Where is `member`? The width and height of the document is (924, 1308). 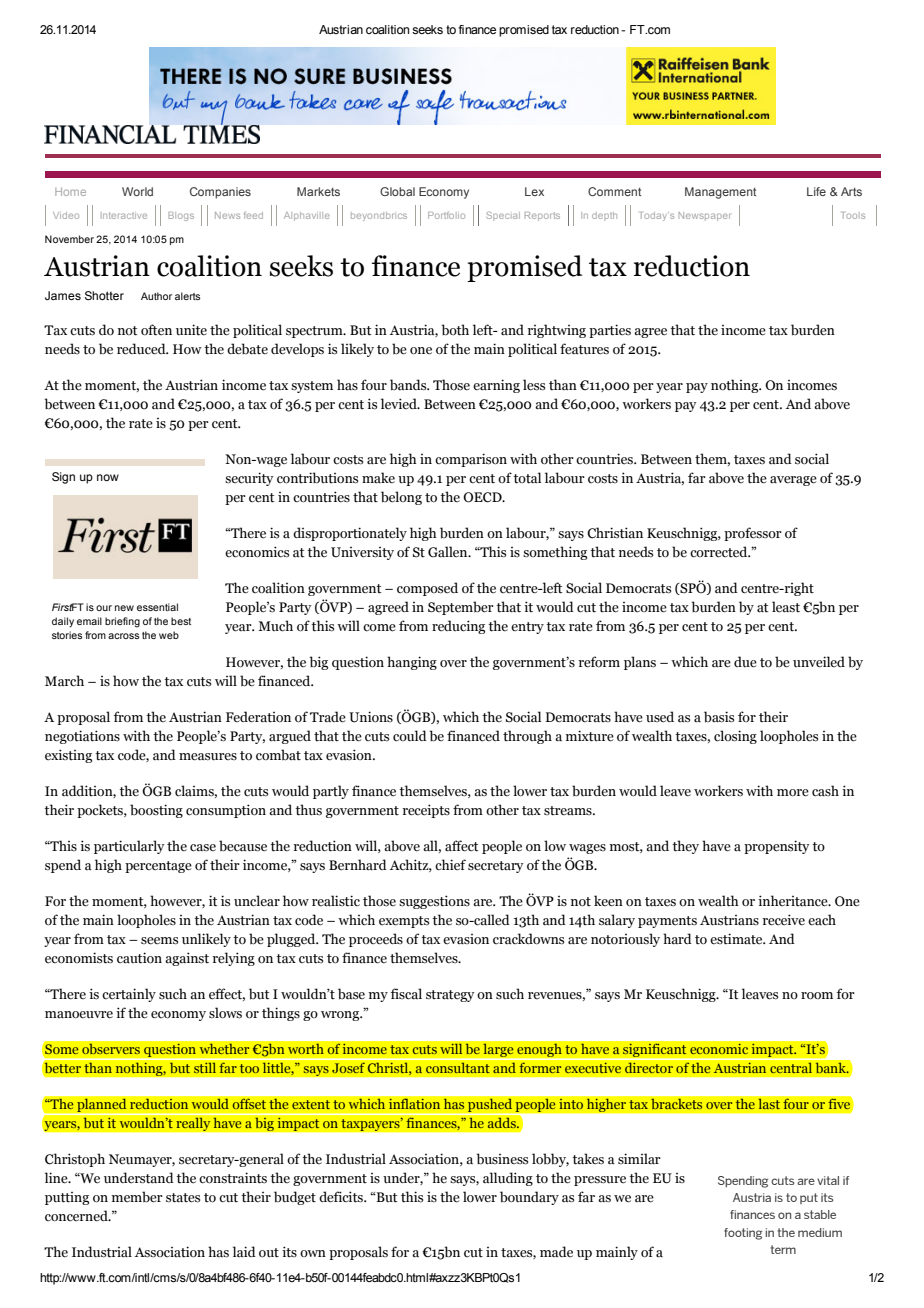
member is located at coordinates (137, 1197).
